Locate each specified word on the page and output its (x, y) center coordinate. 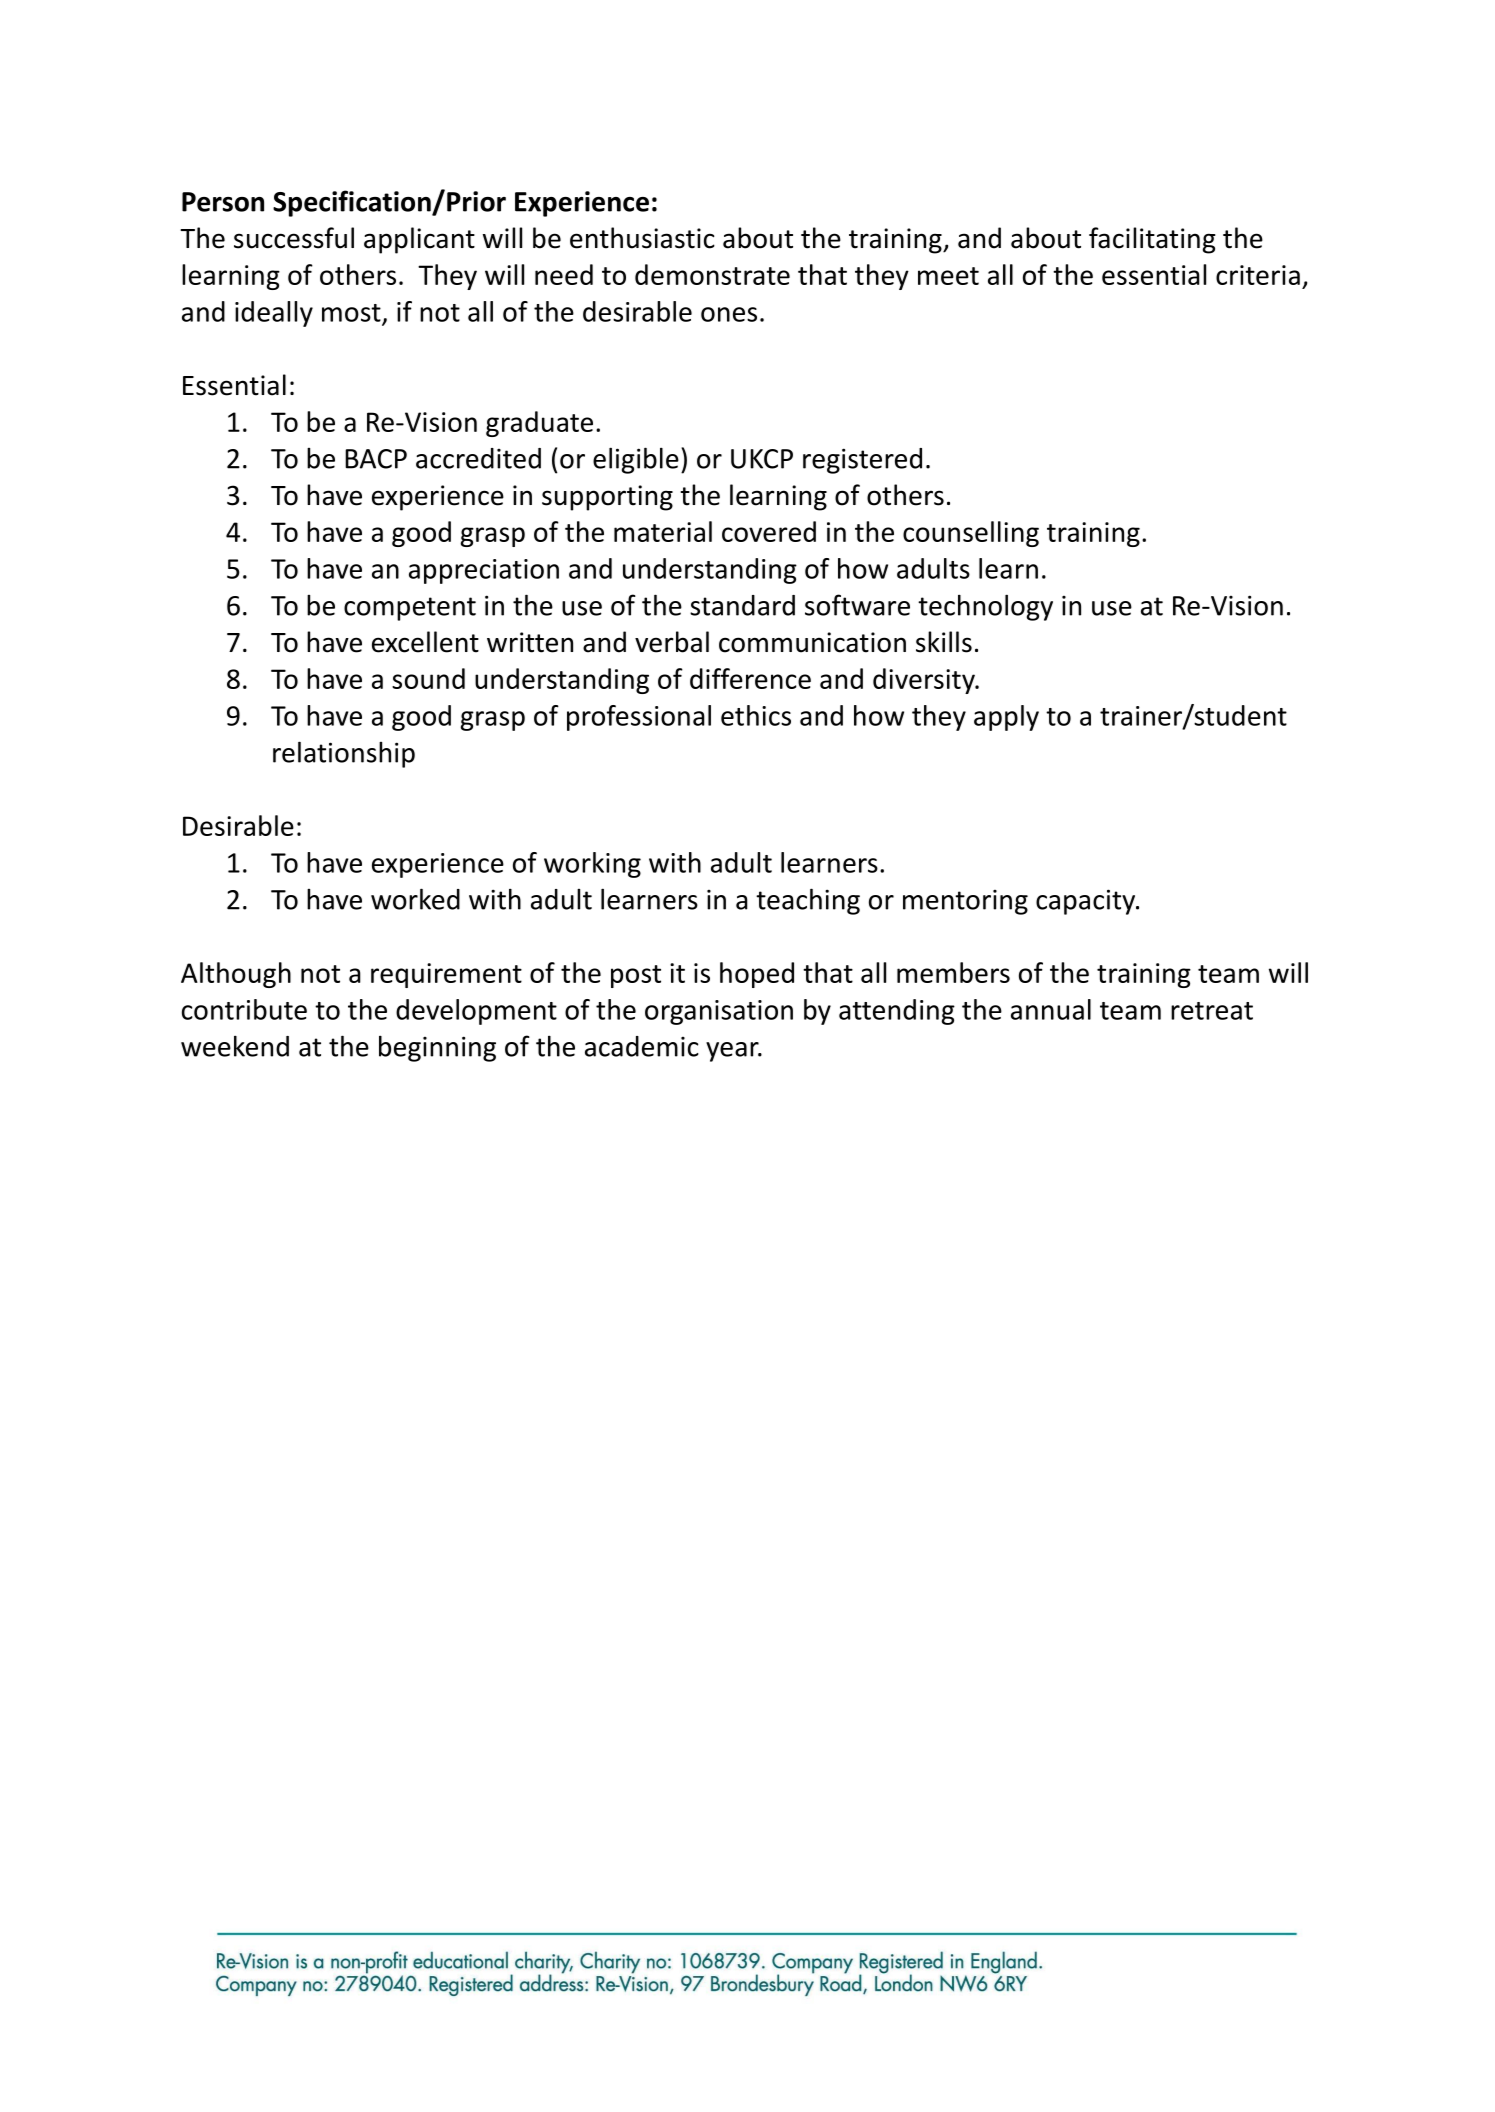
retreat (1212, 1011)
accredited (478, 458)
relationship (344, 754)
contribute (244, 1009)
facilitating (1152, 240)
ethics (756, 715)
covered (769, 531)
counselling (971, 534)
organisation (719, 1012)
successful (294, 238)
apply (1006, 718)
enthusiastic (642, 238)
